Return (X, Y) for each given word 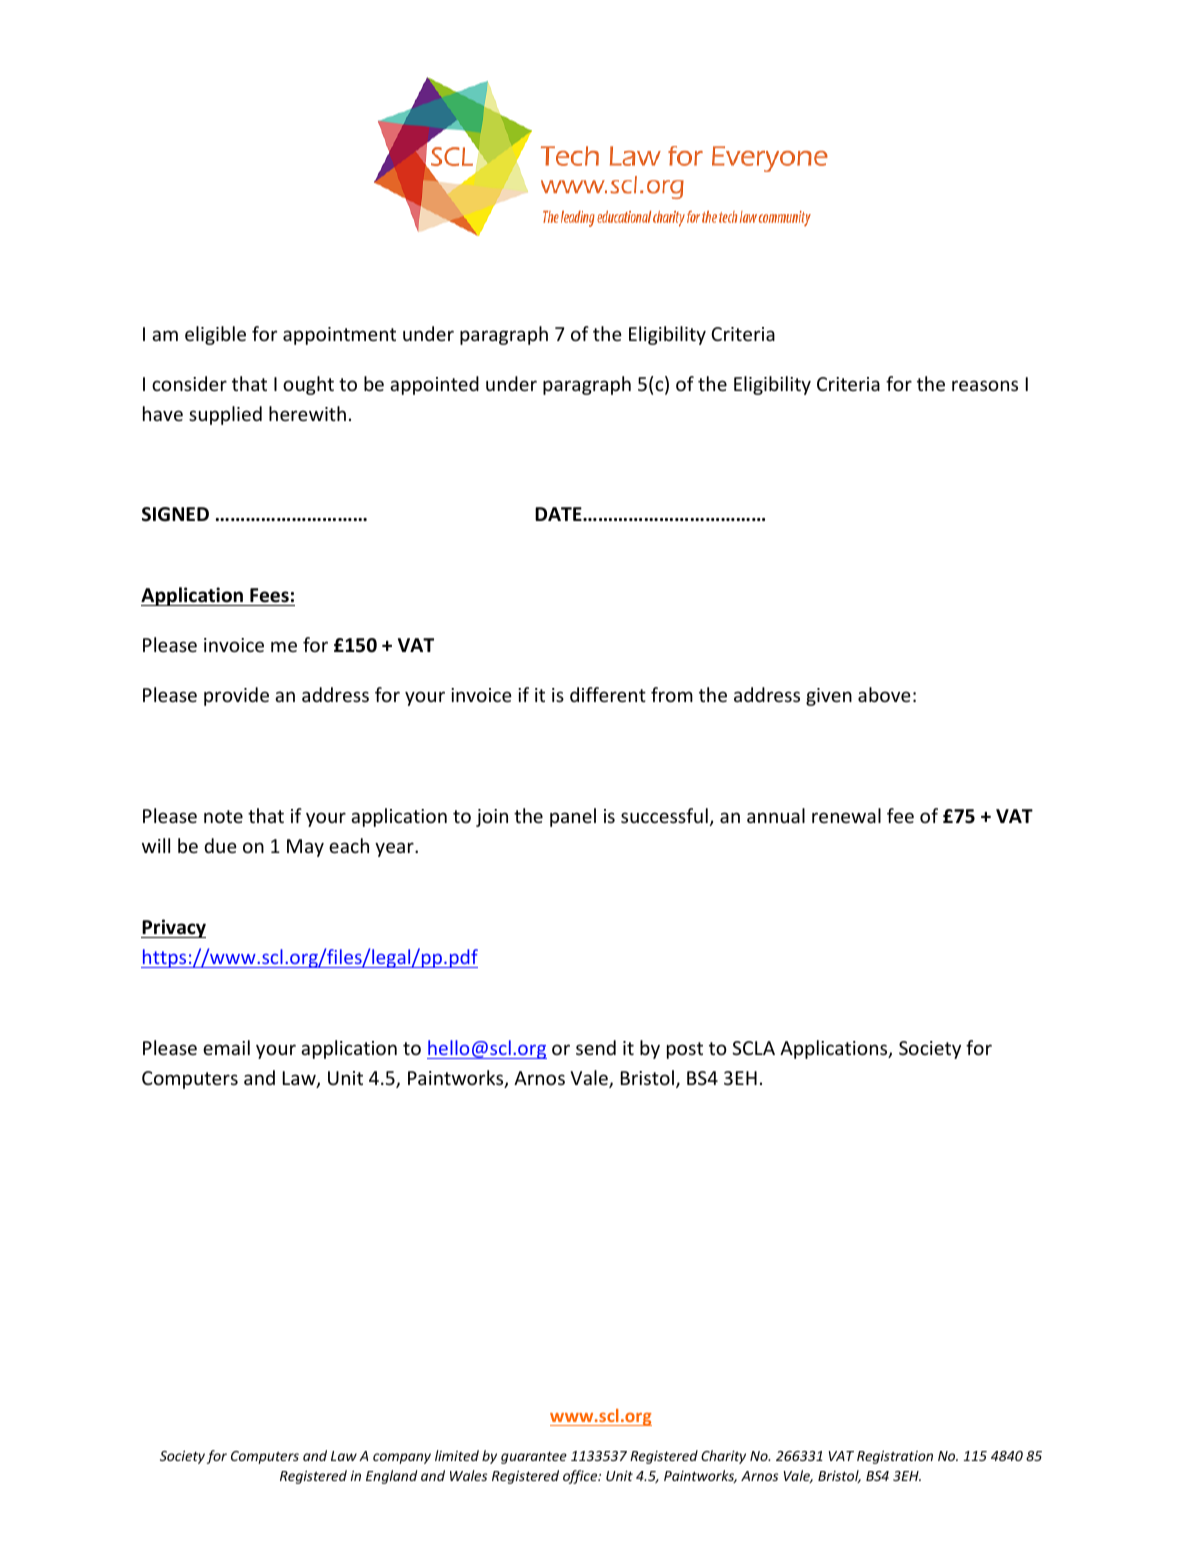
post (685, 1050)
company (402, 1458)
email (226, 1047)
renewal (846, 815)
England (391, 1477)
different (608, 694)
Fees (269, 595)
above (884, 694)
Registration (895, 1457)
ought (308, 385)
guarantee (534, 1458)
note (223, 816)
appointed (434, 385)
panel (573, 817)
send (596, 1047)
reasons (985, 385)
